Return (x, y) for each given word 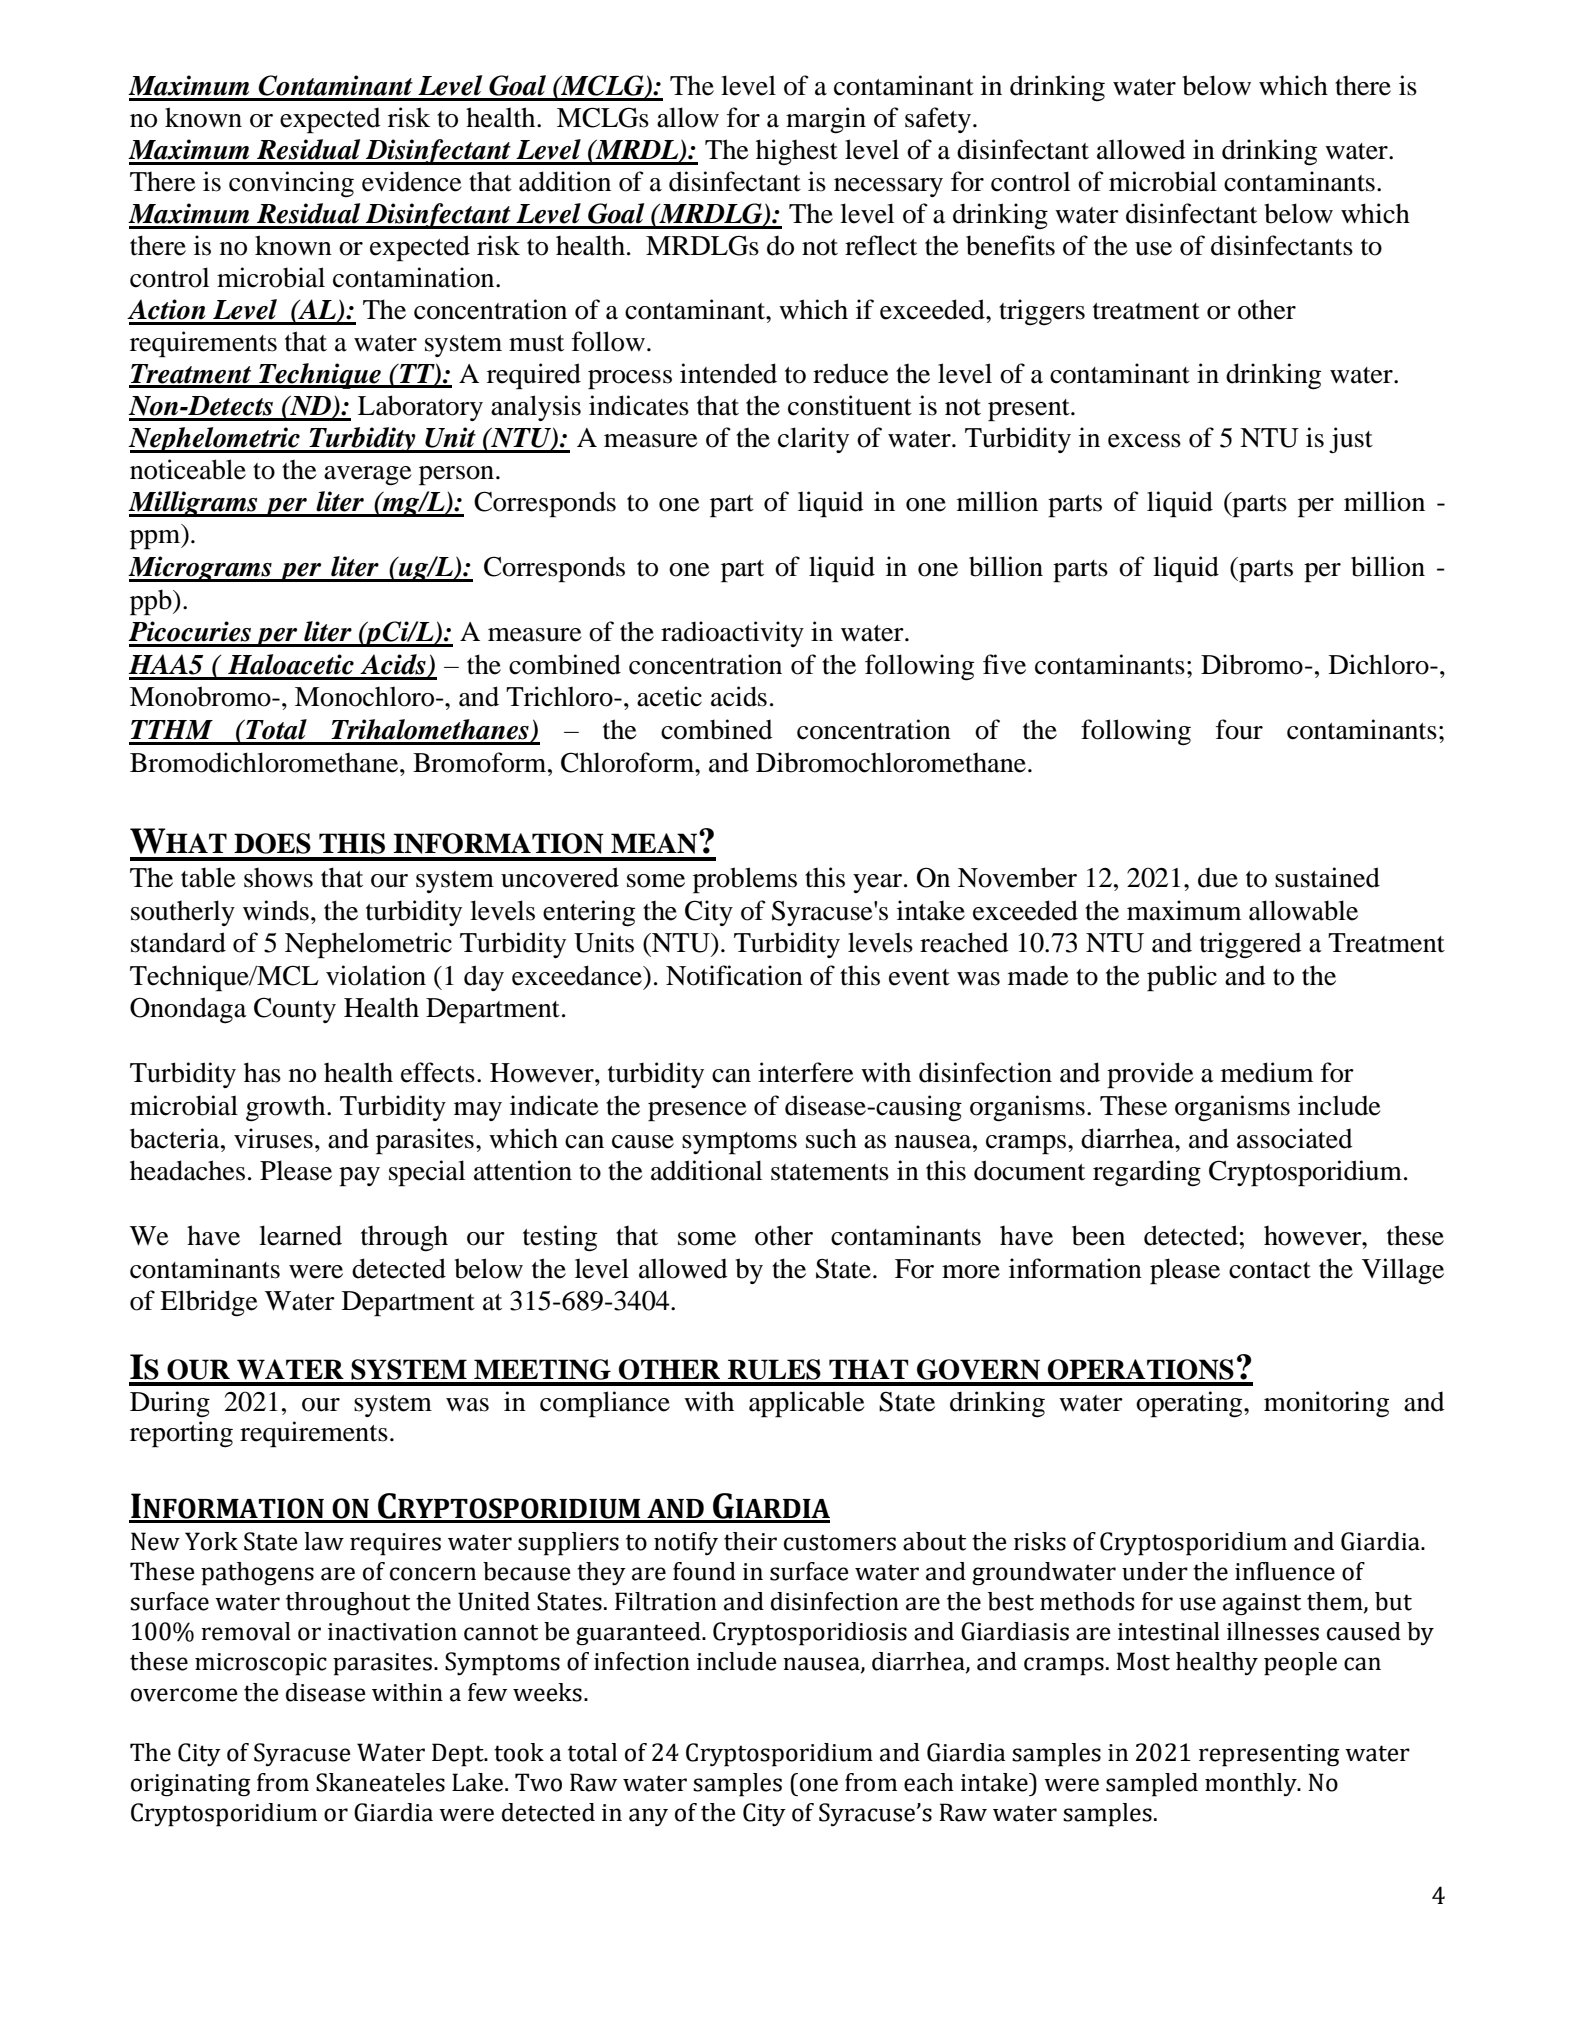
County (295, 1010)
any (648, 1817)
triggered (1251, 945)
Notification (734, 975)
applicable (807, 1404)
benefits (1010, 245)
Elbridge (209, 1303)
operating (1190, 1404)
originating (191, 1785)
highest (797, 152)
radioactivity (732, 634)
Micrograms (201, 569)
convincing (291, 184)
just (1351, 440)
